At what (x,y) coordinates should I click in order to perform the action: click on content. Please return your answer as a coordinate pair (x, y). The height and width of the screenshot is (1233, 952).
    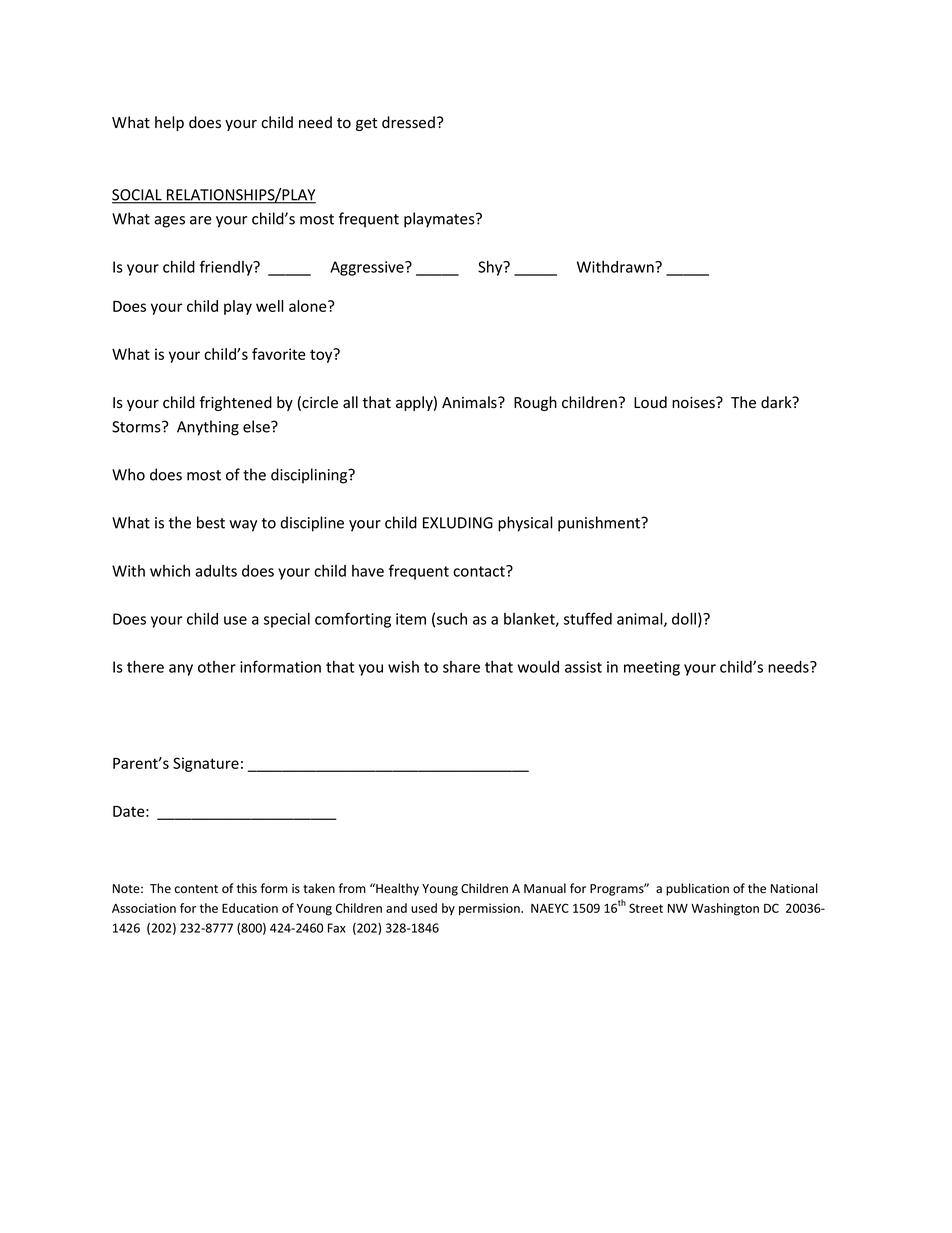
    Looking at the image, I should click on (196, 889).
